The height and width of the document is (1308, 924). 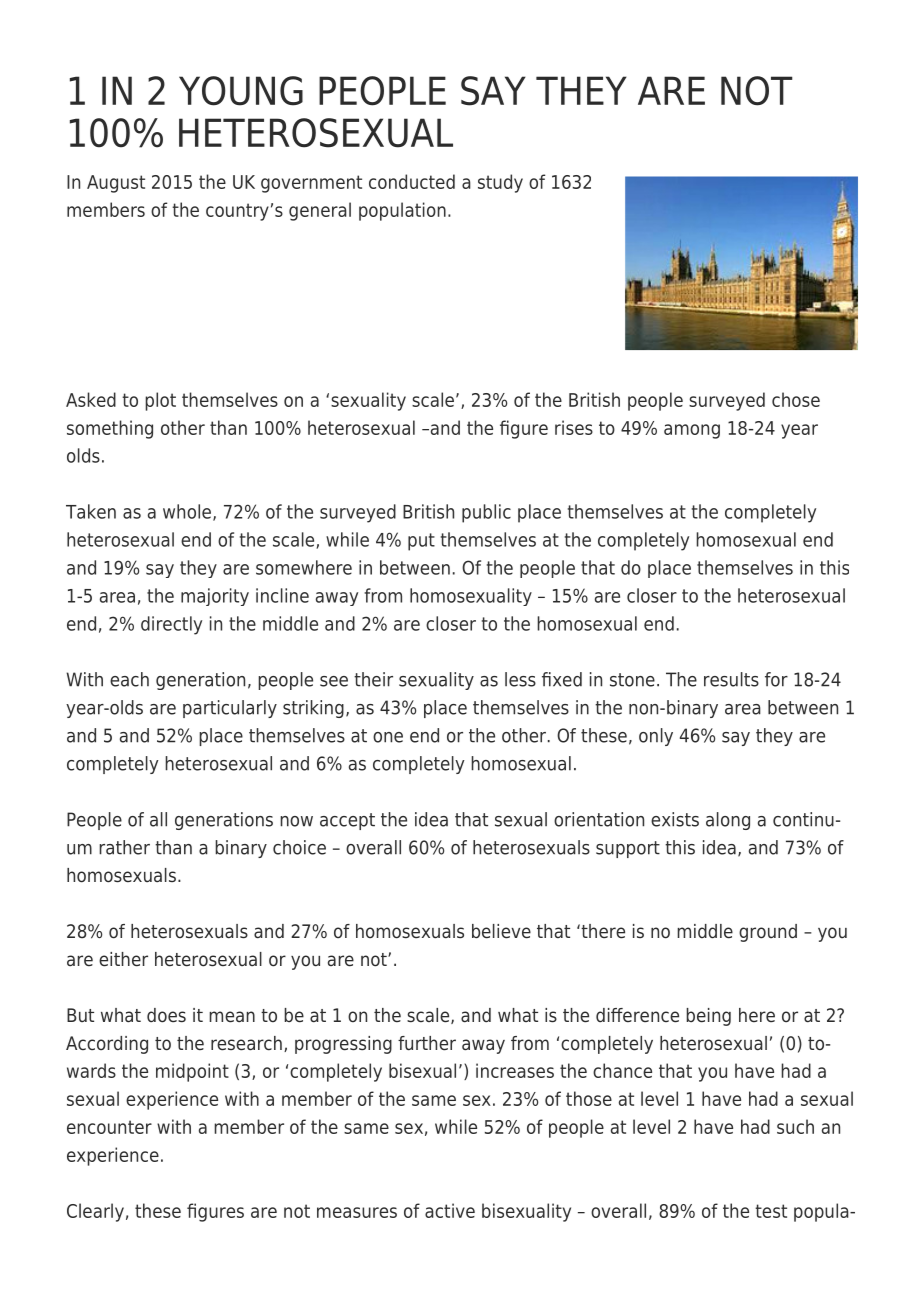 What do you see at coordinates (171, 625) in the document?
I see `directly` at bounding box center [171, 625].
